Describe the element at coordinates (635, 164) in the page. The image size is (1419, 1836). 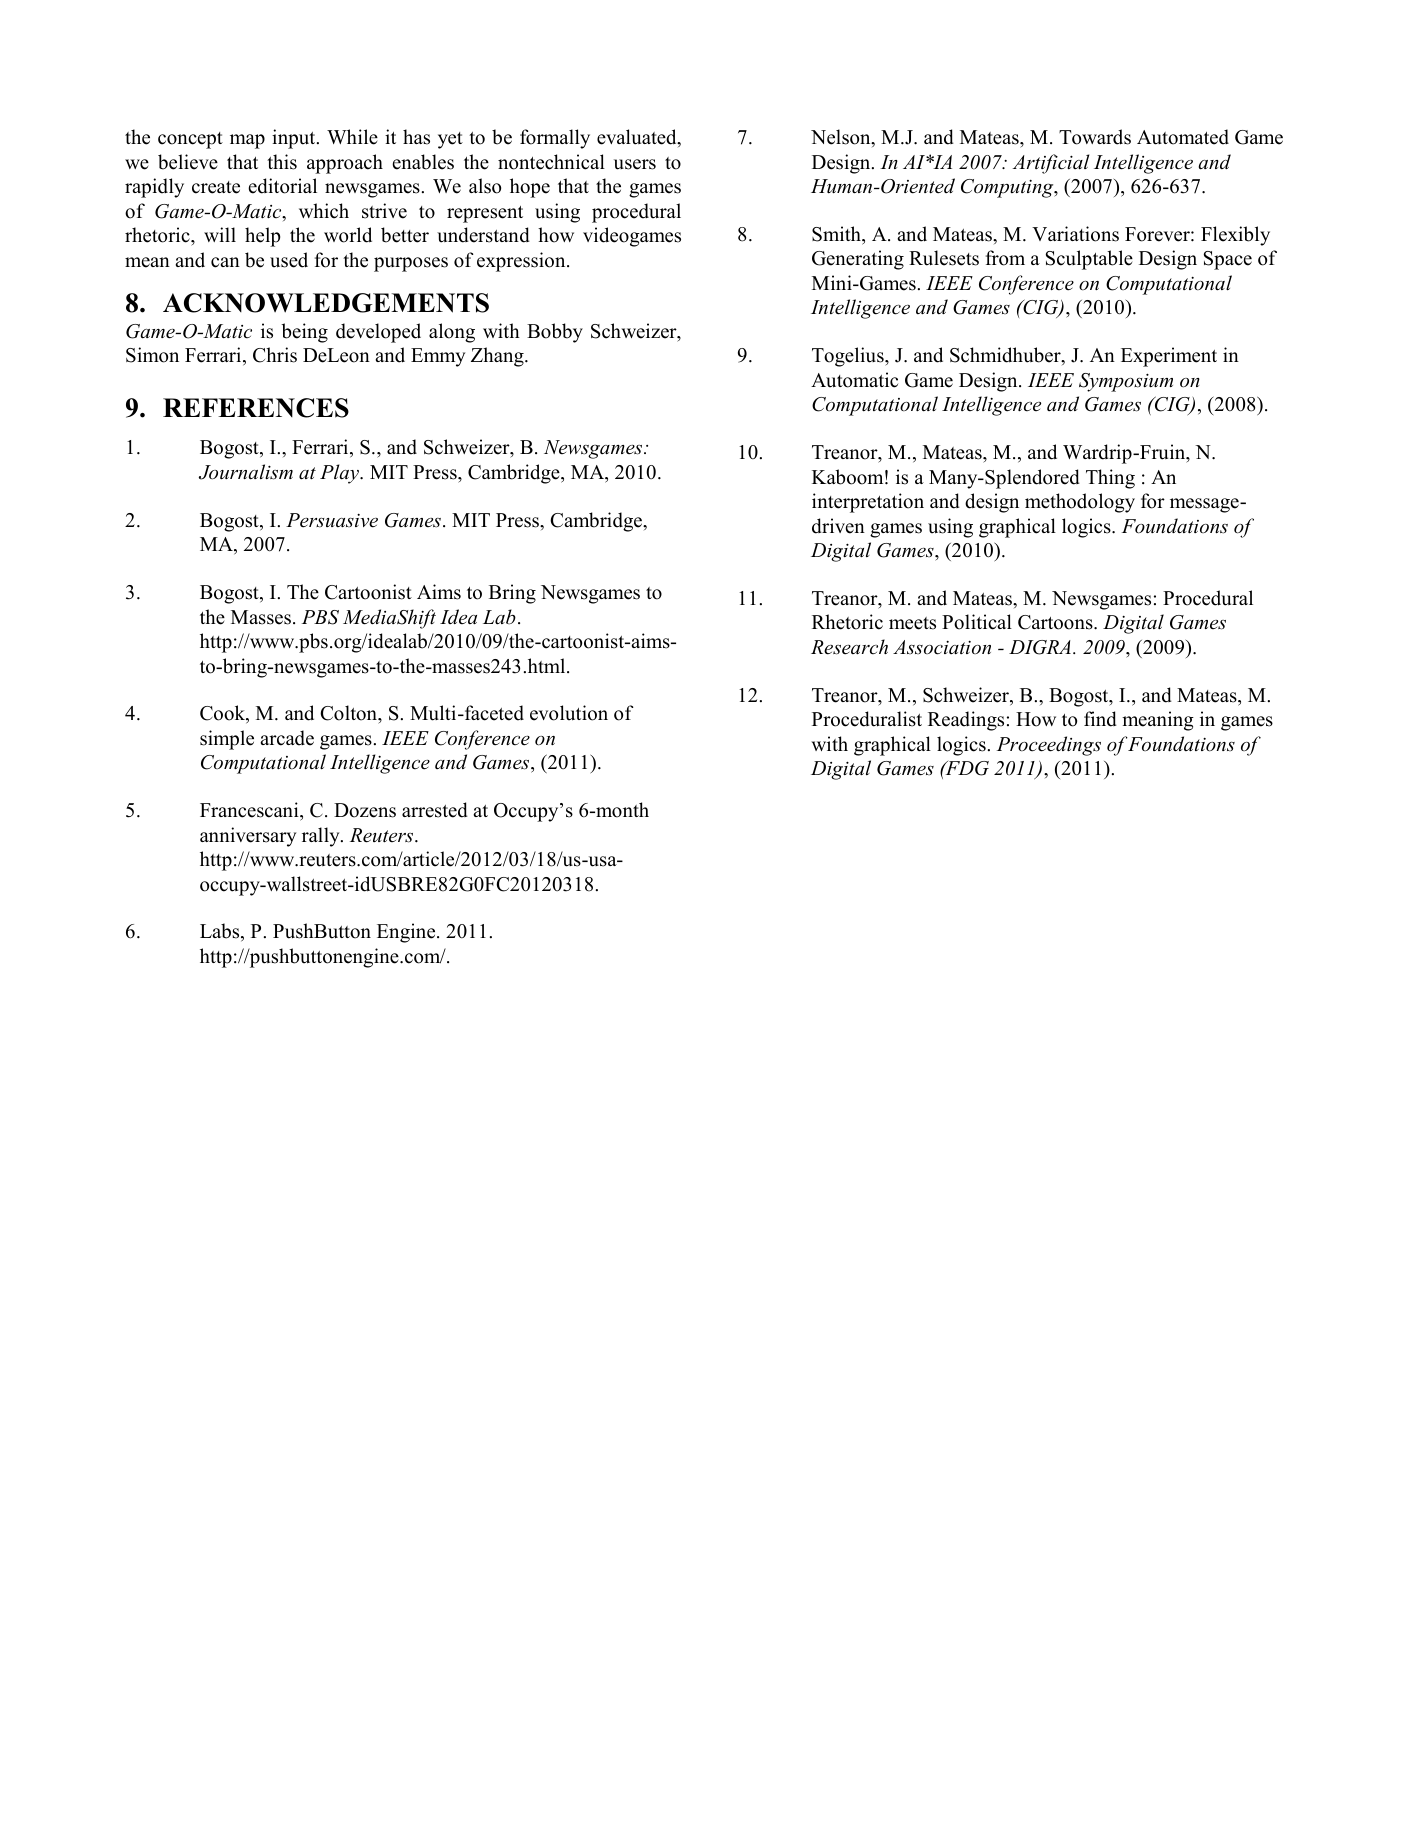
I see `users` at that location.
